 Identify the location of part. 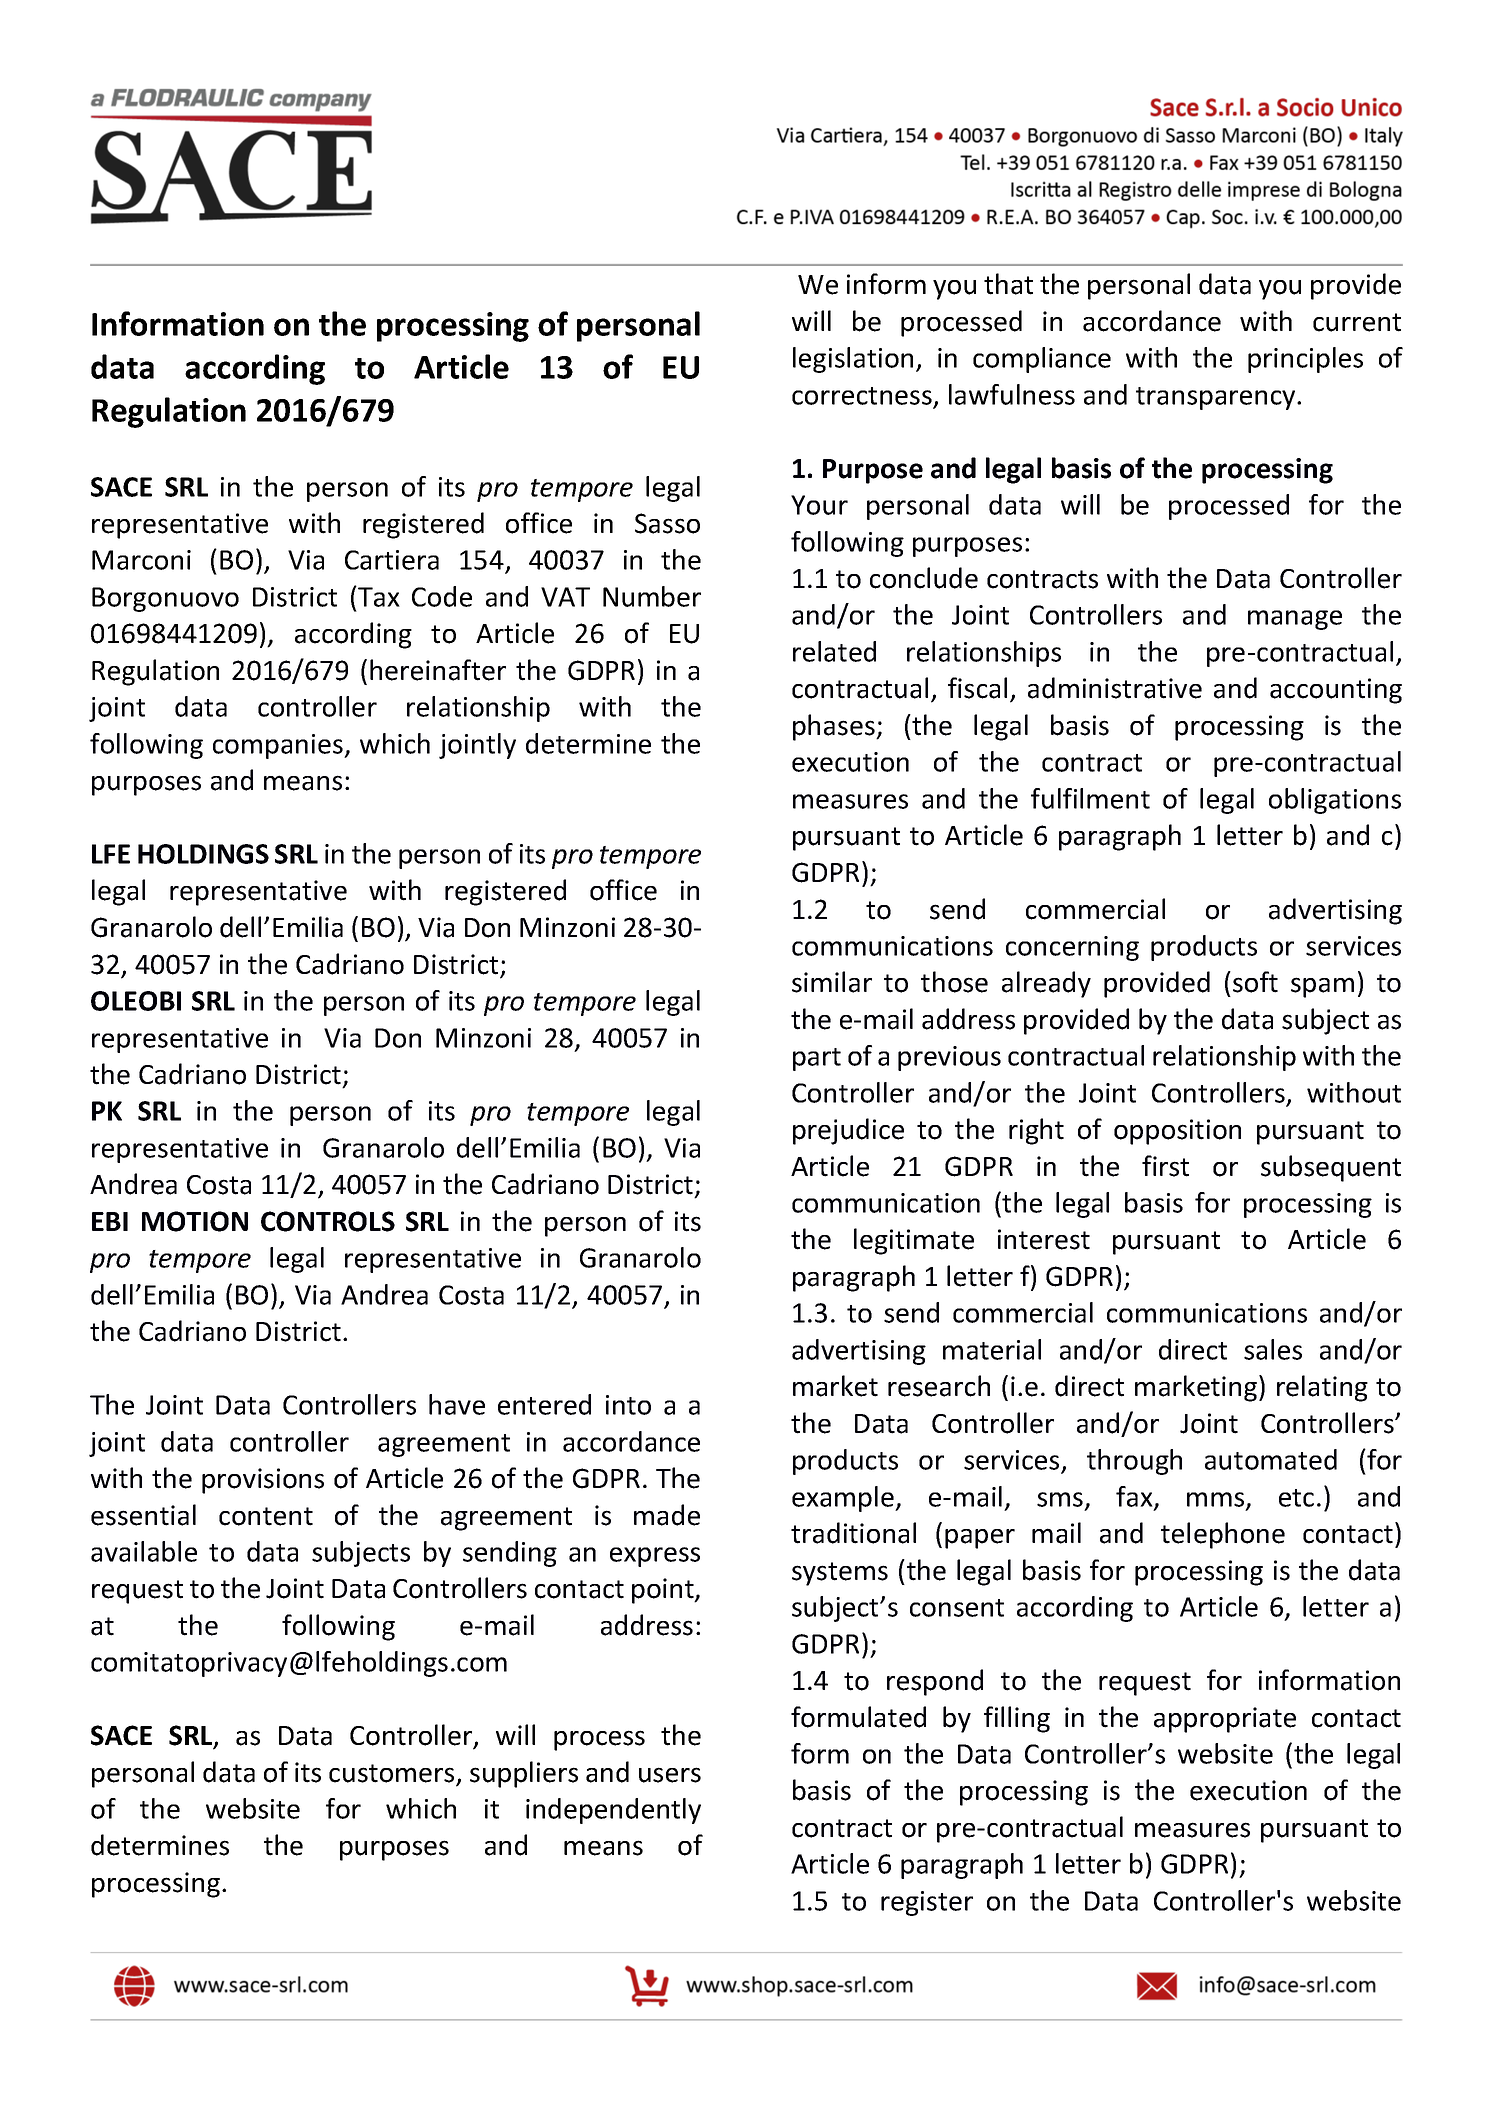
(817, 1059).
